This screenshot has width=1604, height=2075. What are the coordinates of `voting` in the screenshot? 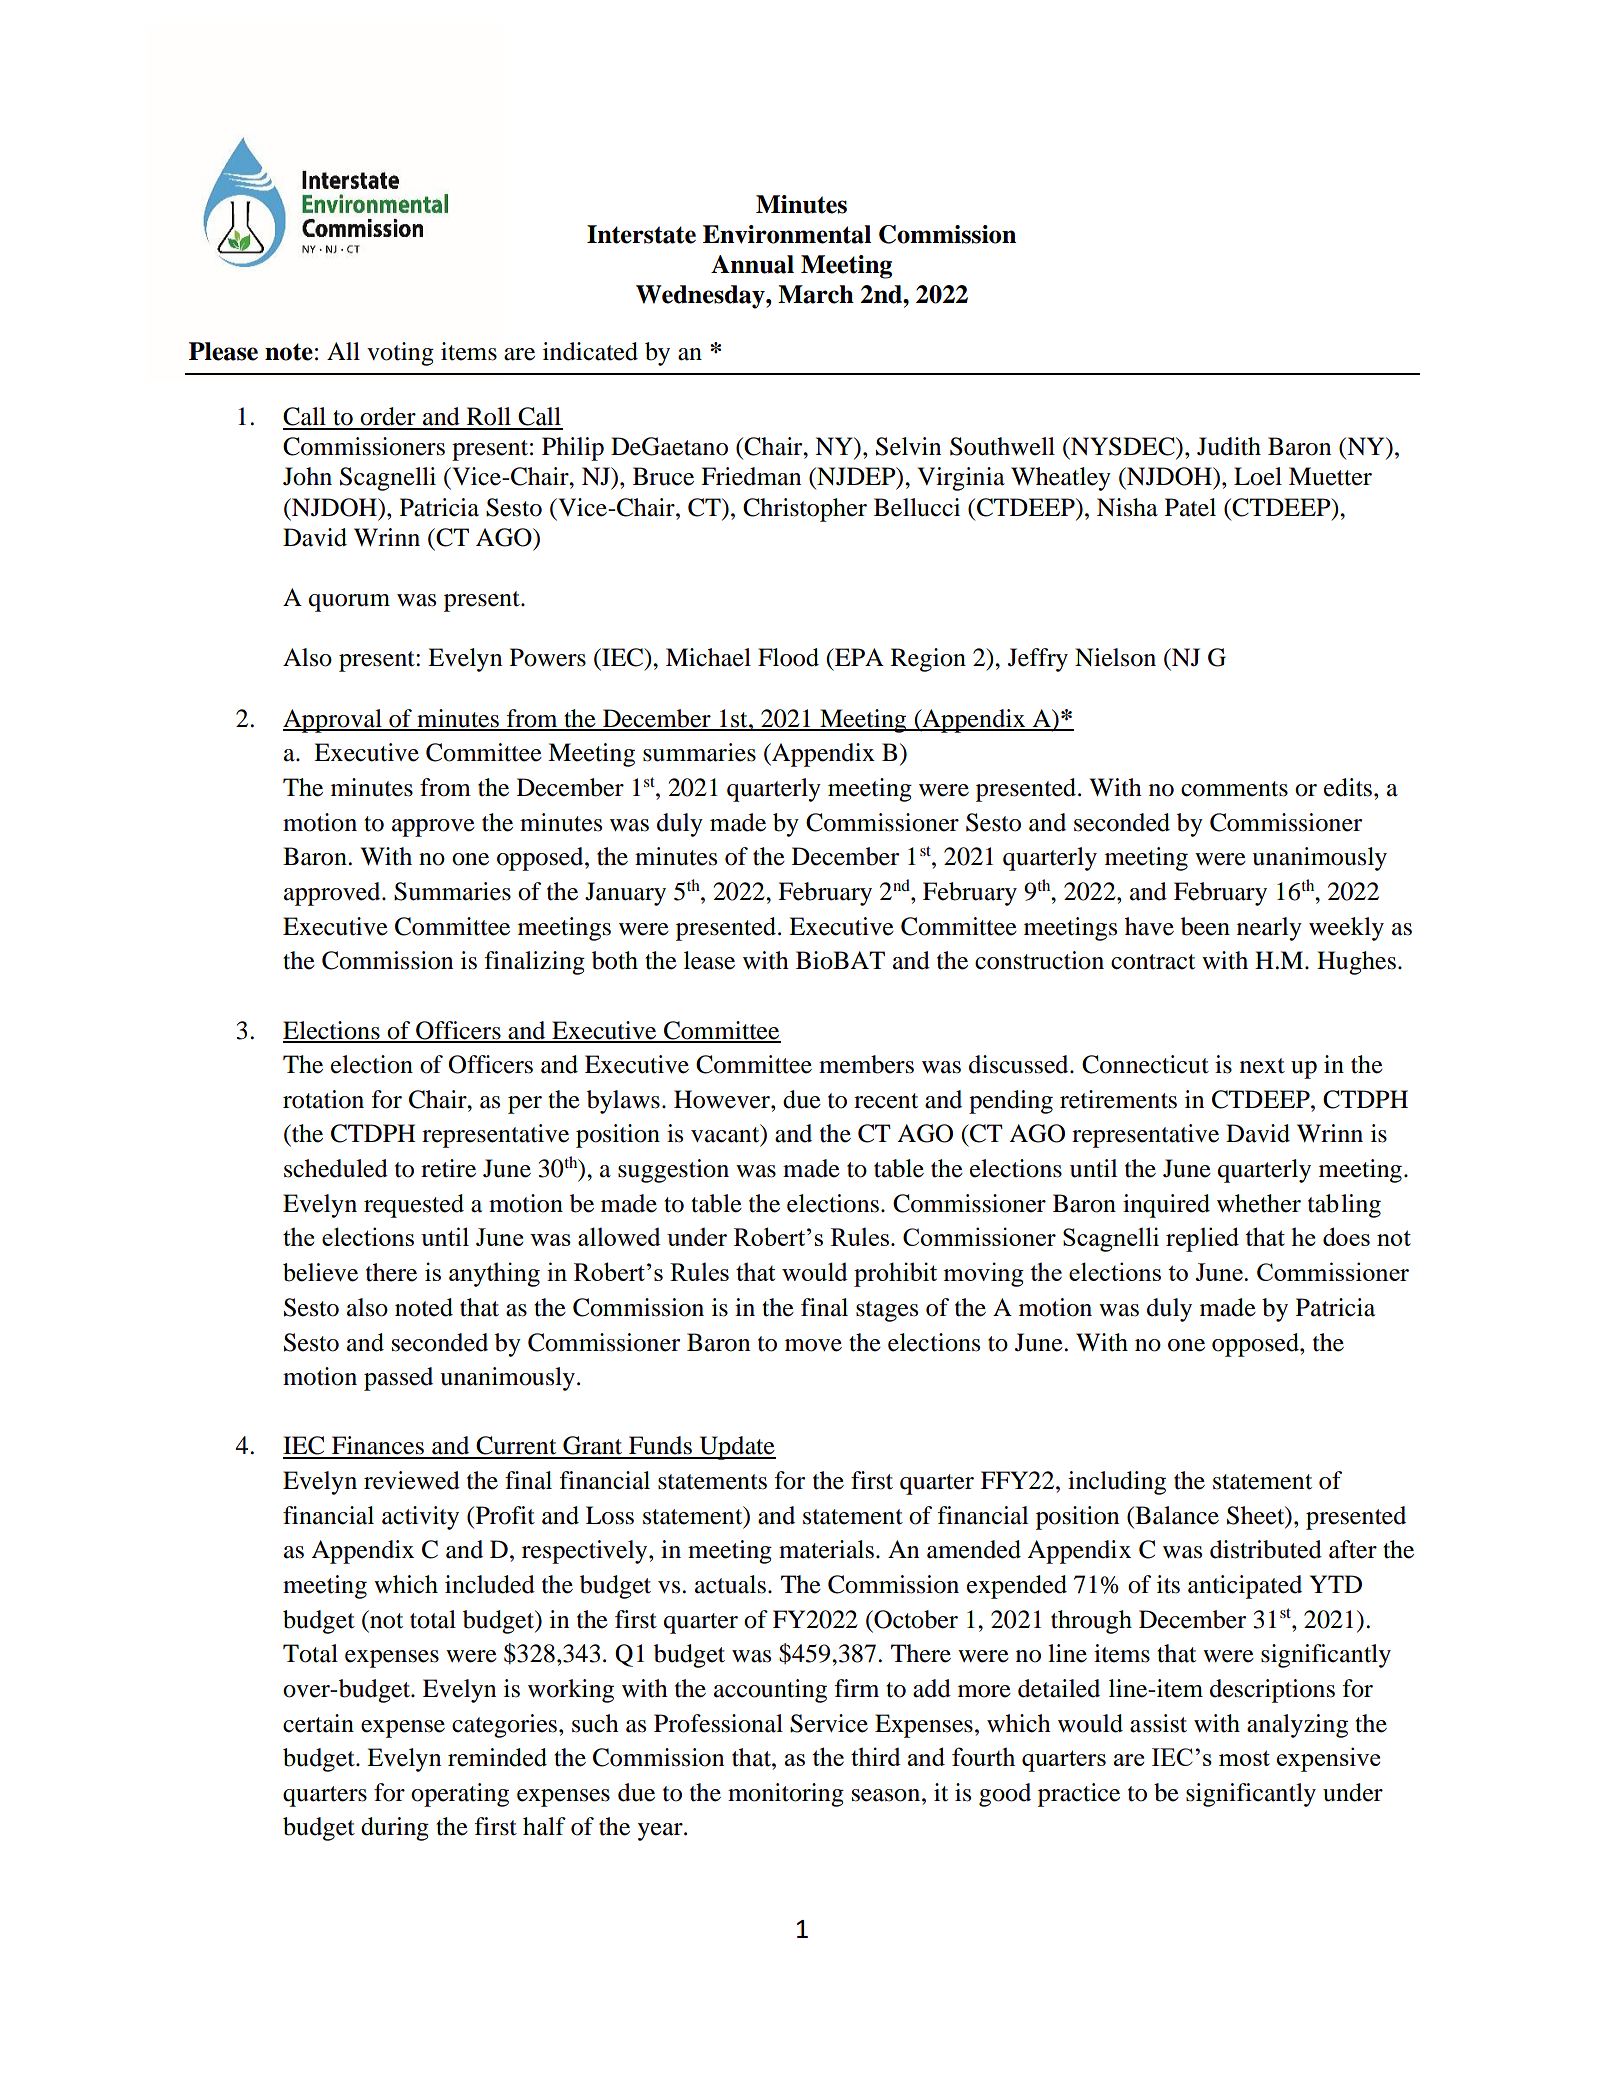 It's located at (400, 354).
